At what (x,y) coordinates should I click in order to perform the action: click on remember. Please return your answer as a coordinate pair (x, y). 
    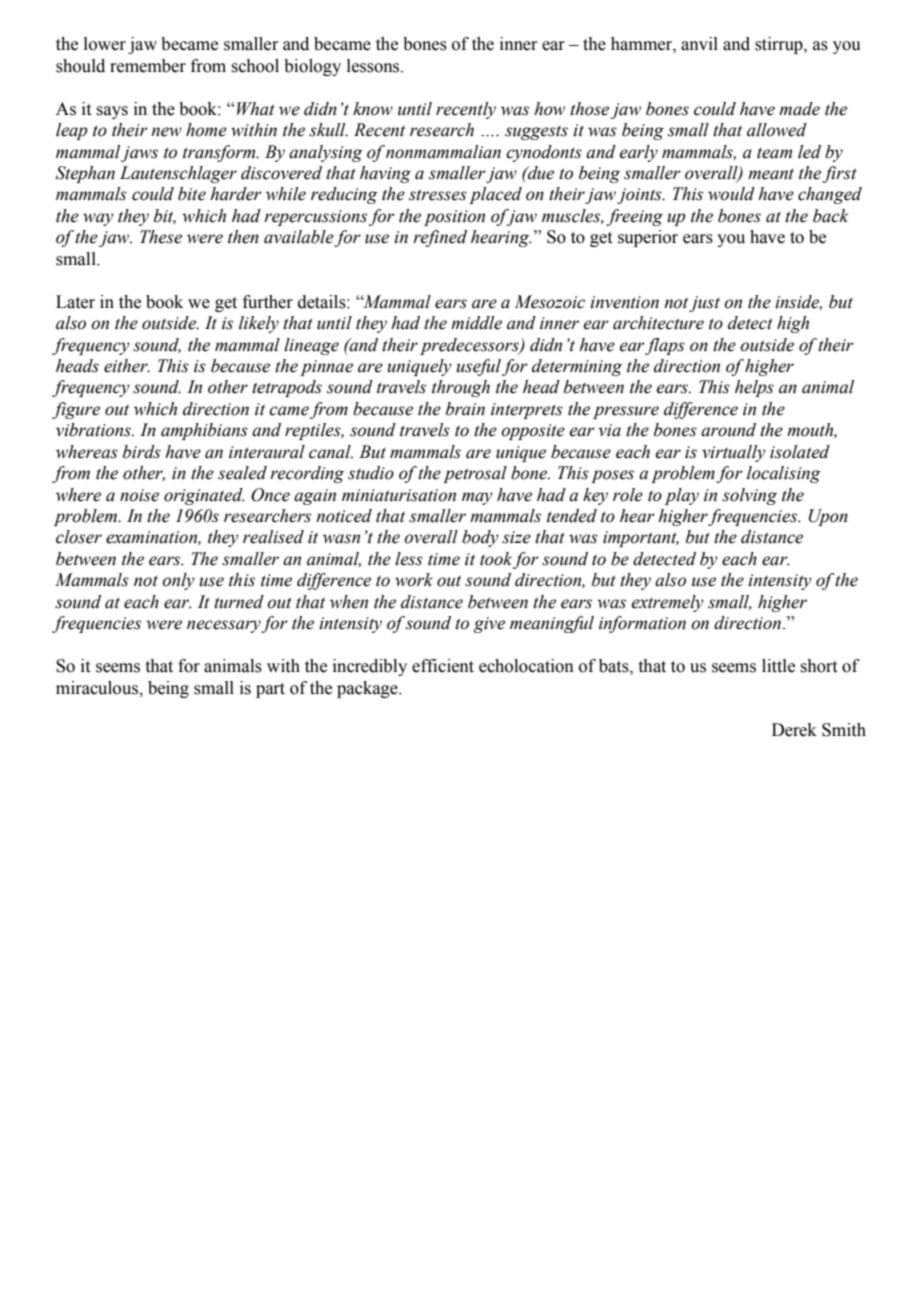
    Looking at the image, I should click on (148, 66).
